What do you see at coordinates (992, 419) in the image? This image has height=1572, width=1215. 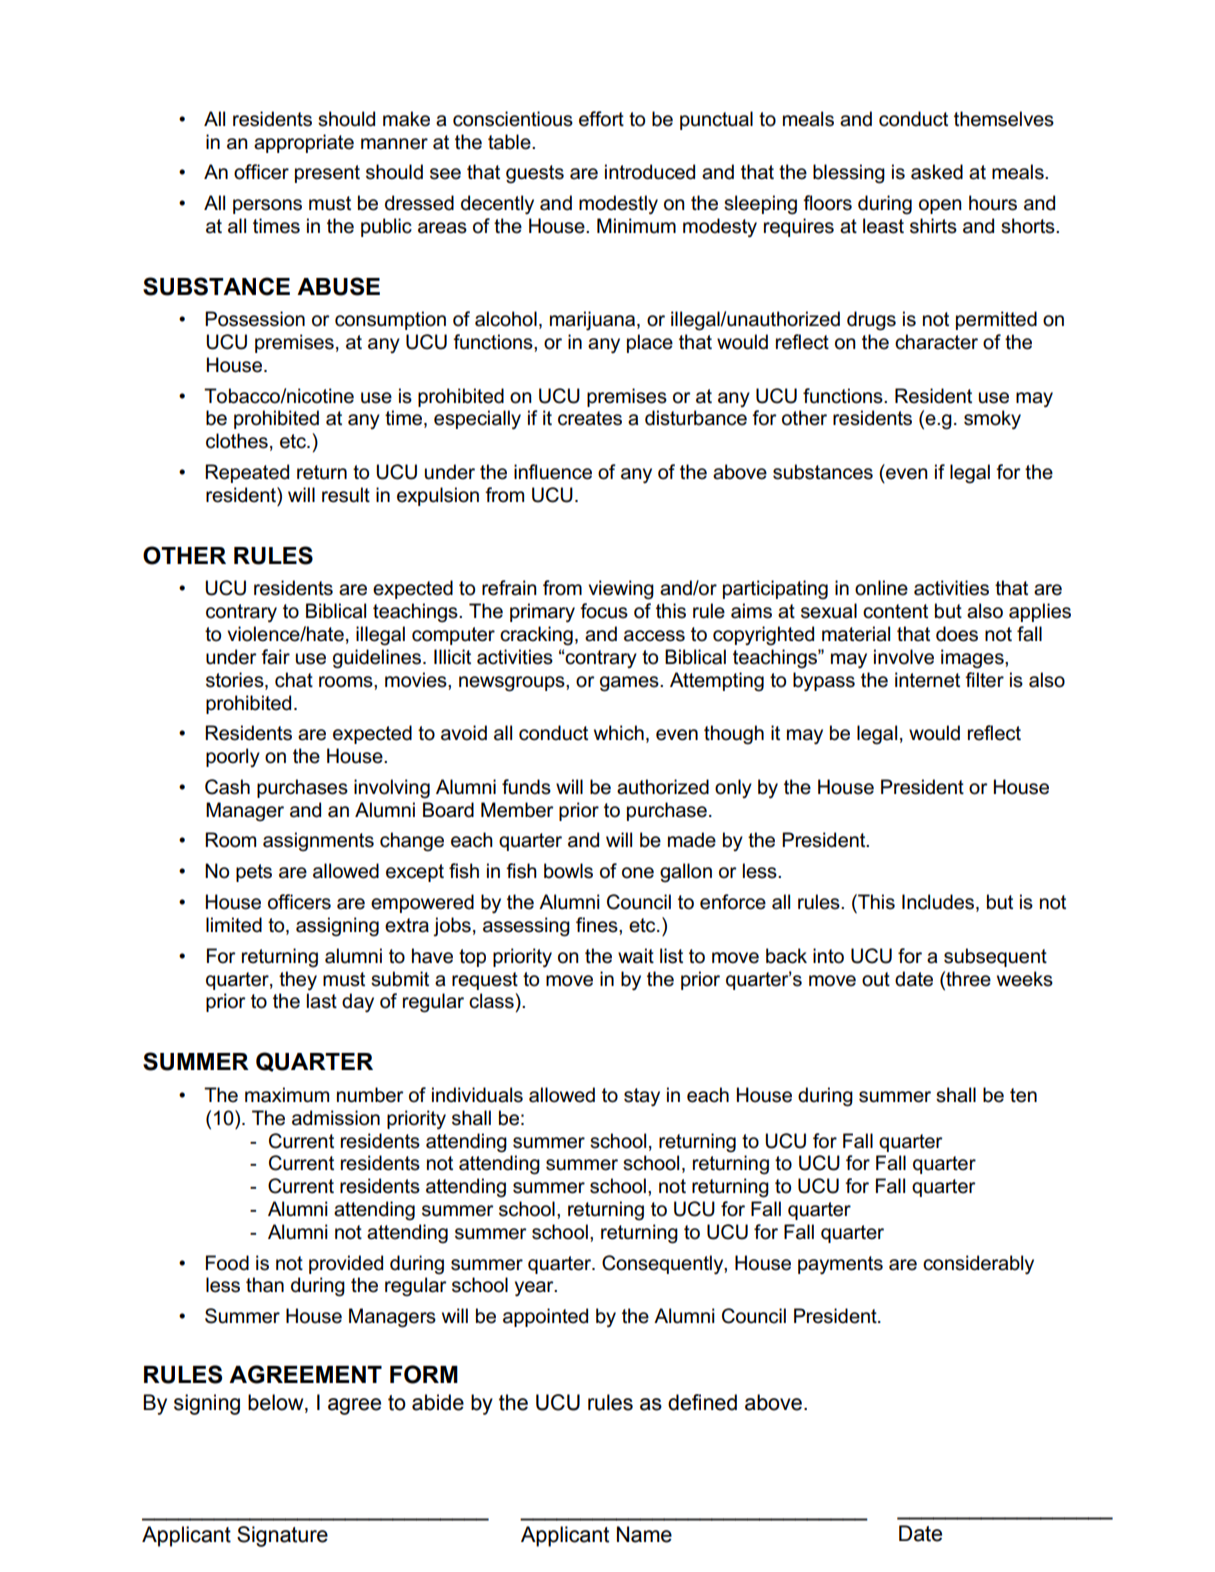 I see `smoky` at bounding box center [992, 419].
